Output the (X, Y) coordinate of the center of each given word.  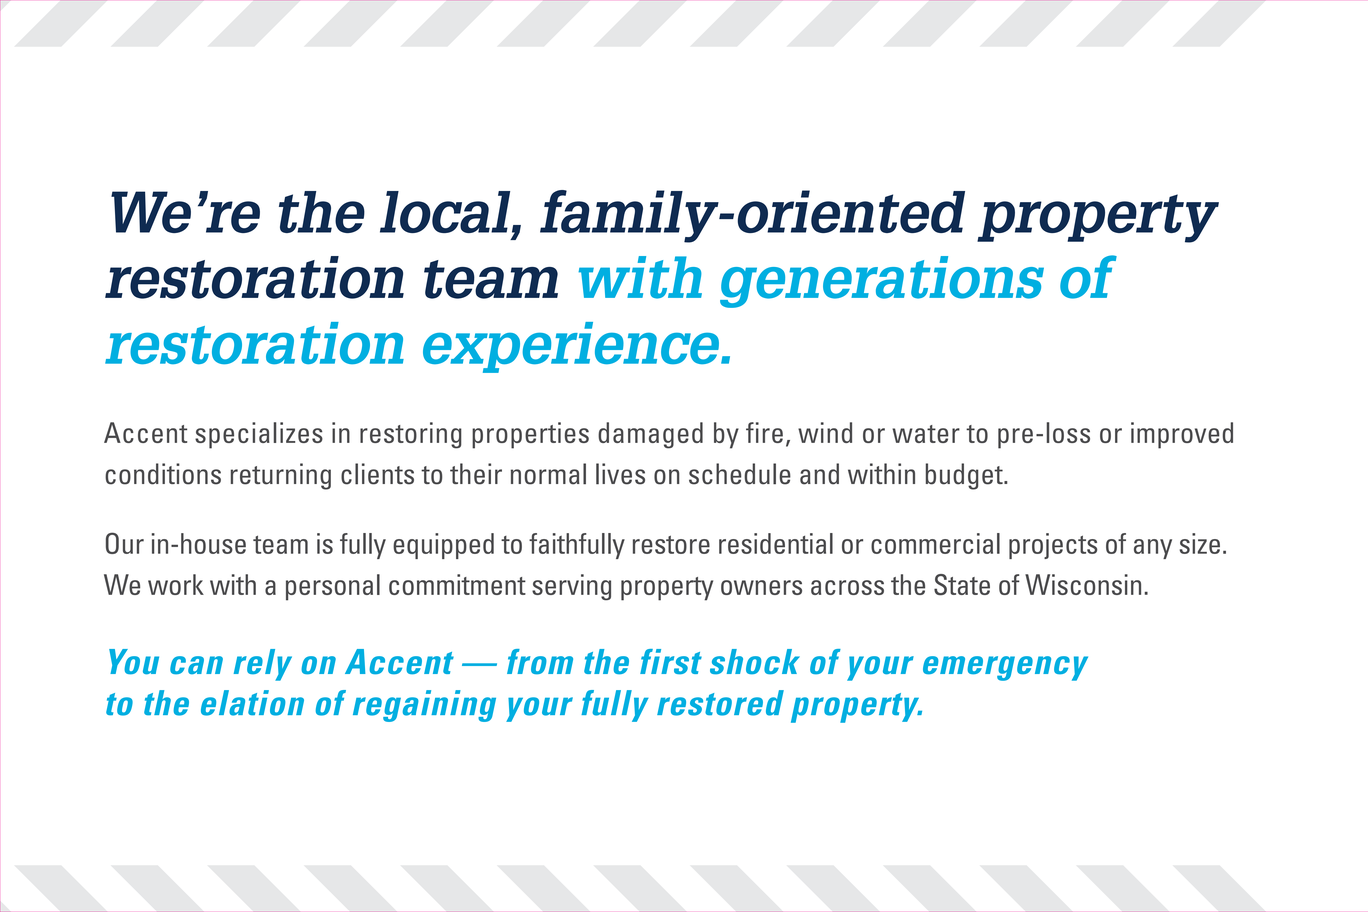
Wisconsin (1083, 584)
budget (965, 476)
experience (572, 347)
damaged (650, 435)
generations (882, 282)
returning (281, 476)
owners (761, 587)
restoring (411, 435)
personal (333, 587)
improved (1182, 435)
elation (252, 703)
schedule (740, 474)
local (446, 212)
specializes (259, 435)
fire (764, 432)
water (926, 434)
